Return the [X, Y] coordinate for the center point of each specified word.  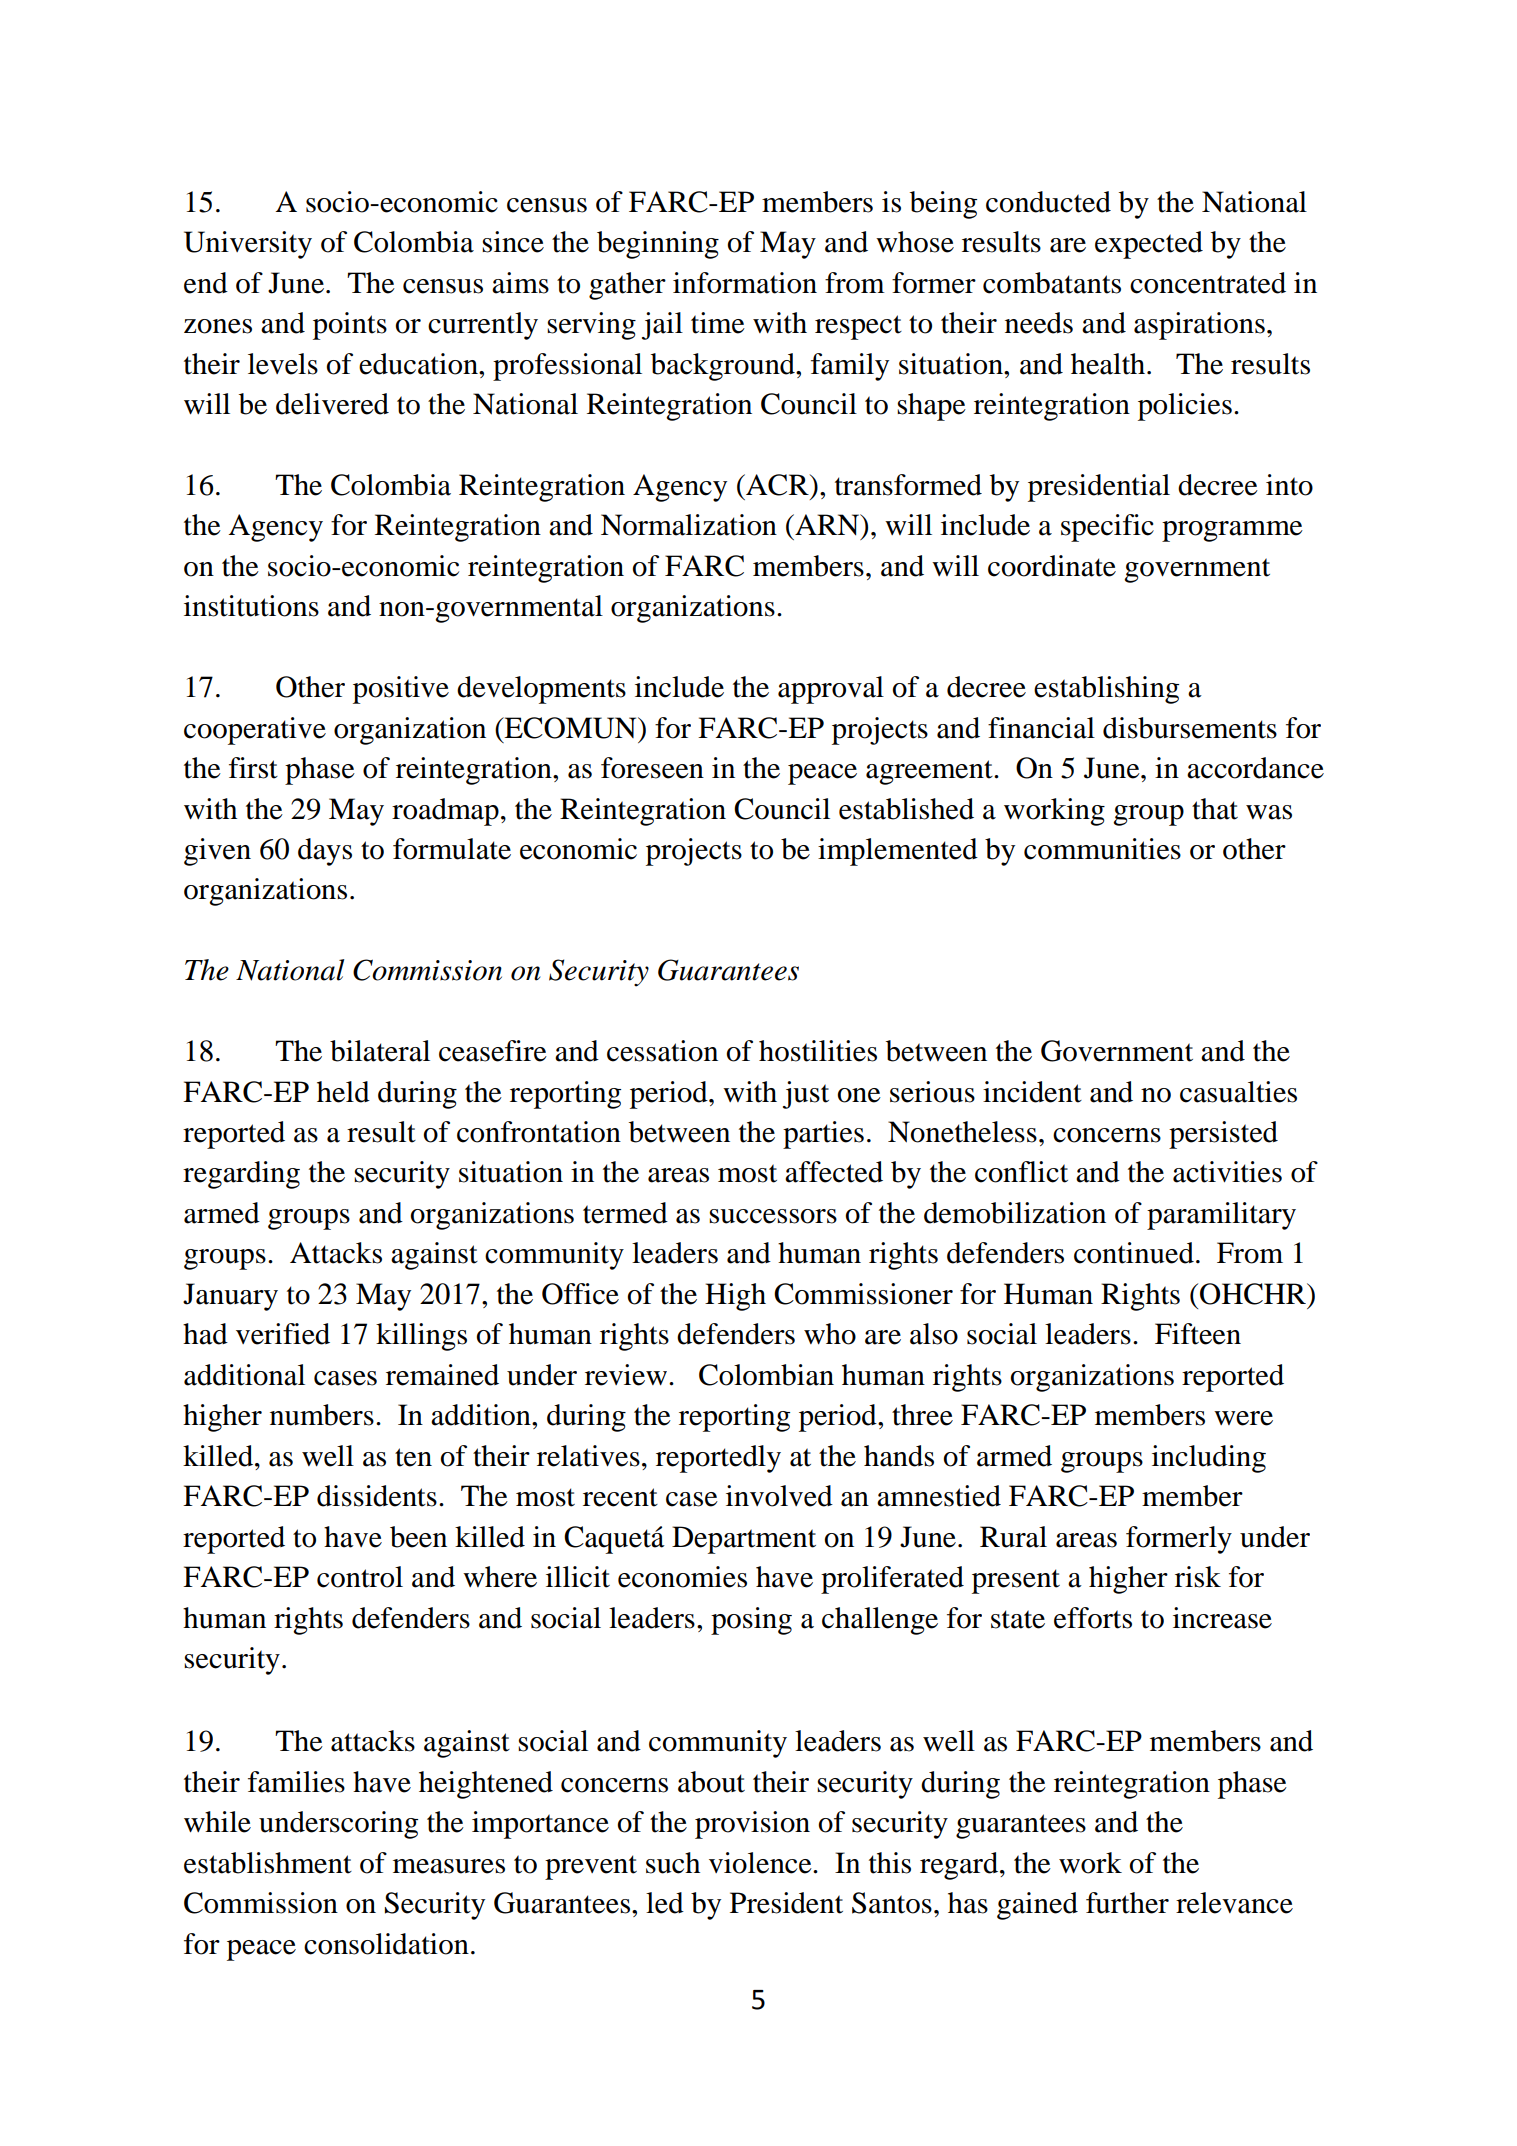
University [248, 245]
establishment [268, 1863]
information [745, 283]
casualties [1238, 1092]
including [1209, 1459]
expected [1149, 245]
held [343, 1092]
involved [779, 1496]
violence [761, 1863]
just [806, 1095]
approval [831, 690]
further [1127, 1903]
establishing [1106, 690]
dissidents [377, 1496]
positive [401, 690]
